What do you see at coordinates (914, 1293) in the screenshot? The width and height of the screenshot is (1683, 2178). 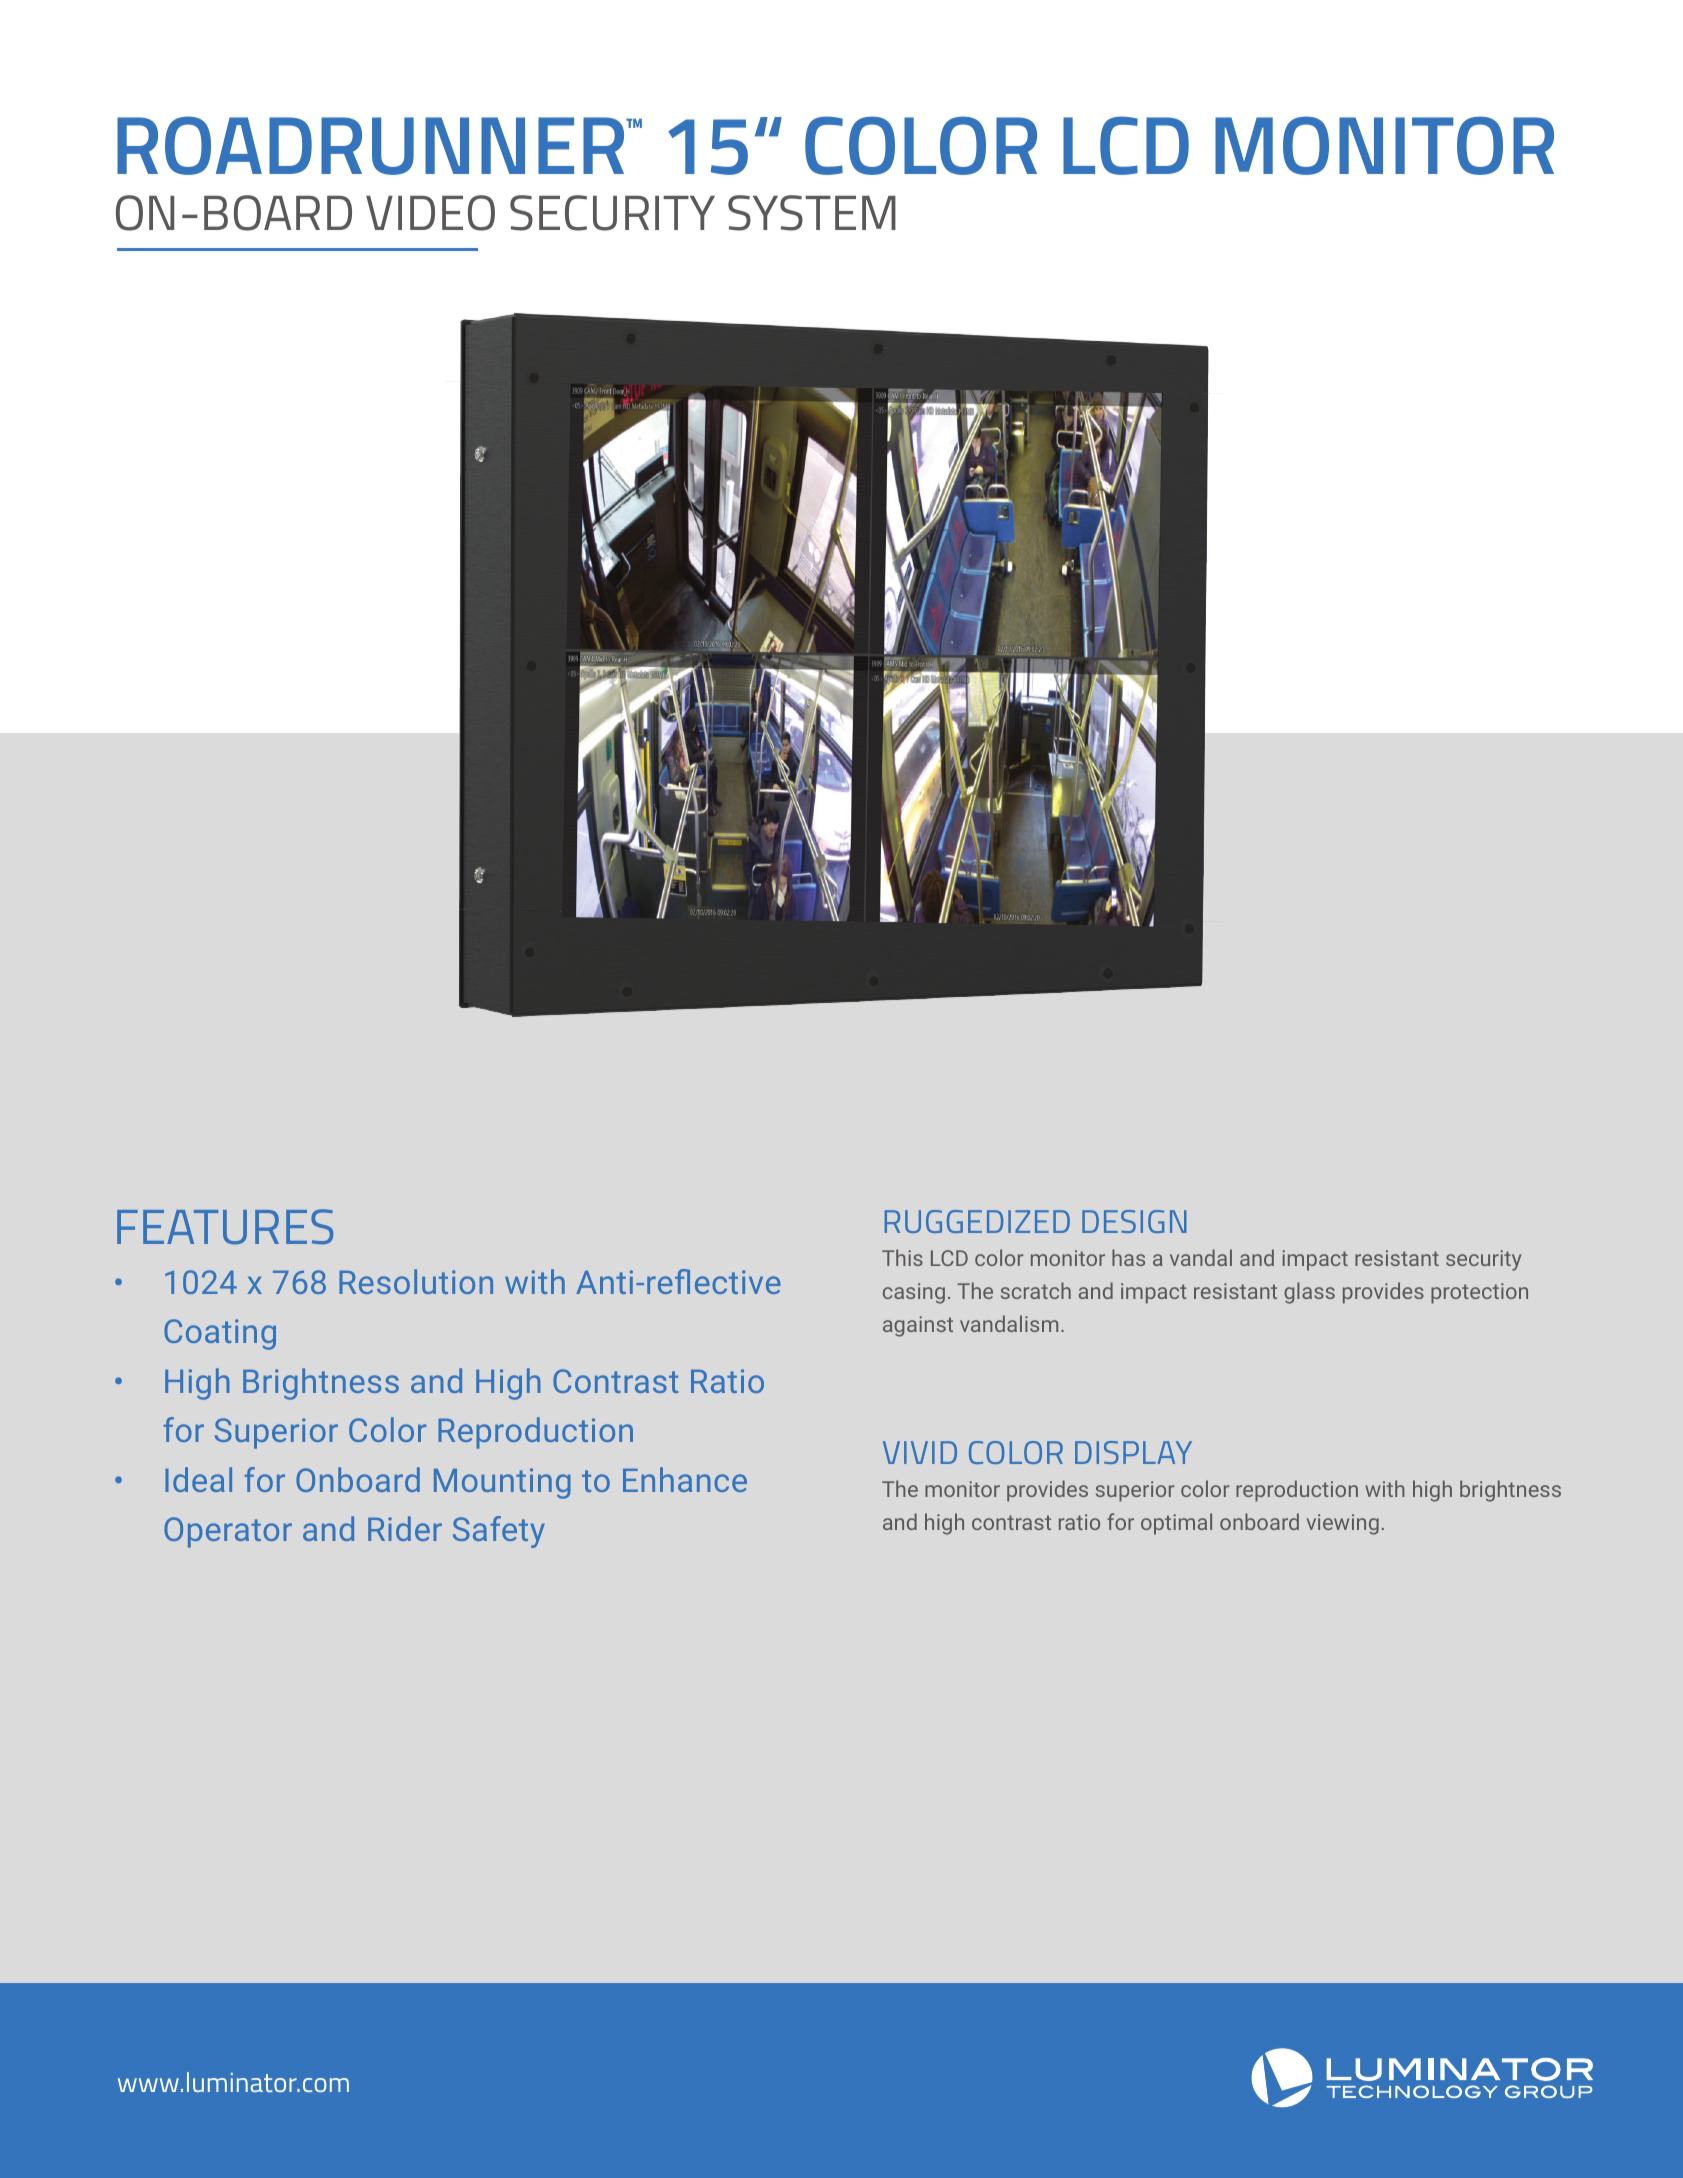 I see `casing` at bounding box center [914, 1293].
